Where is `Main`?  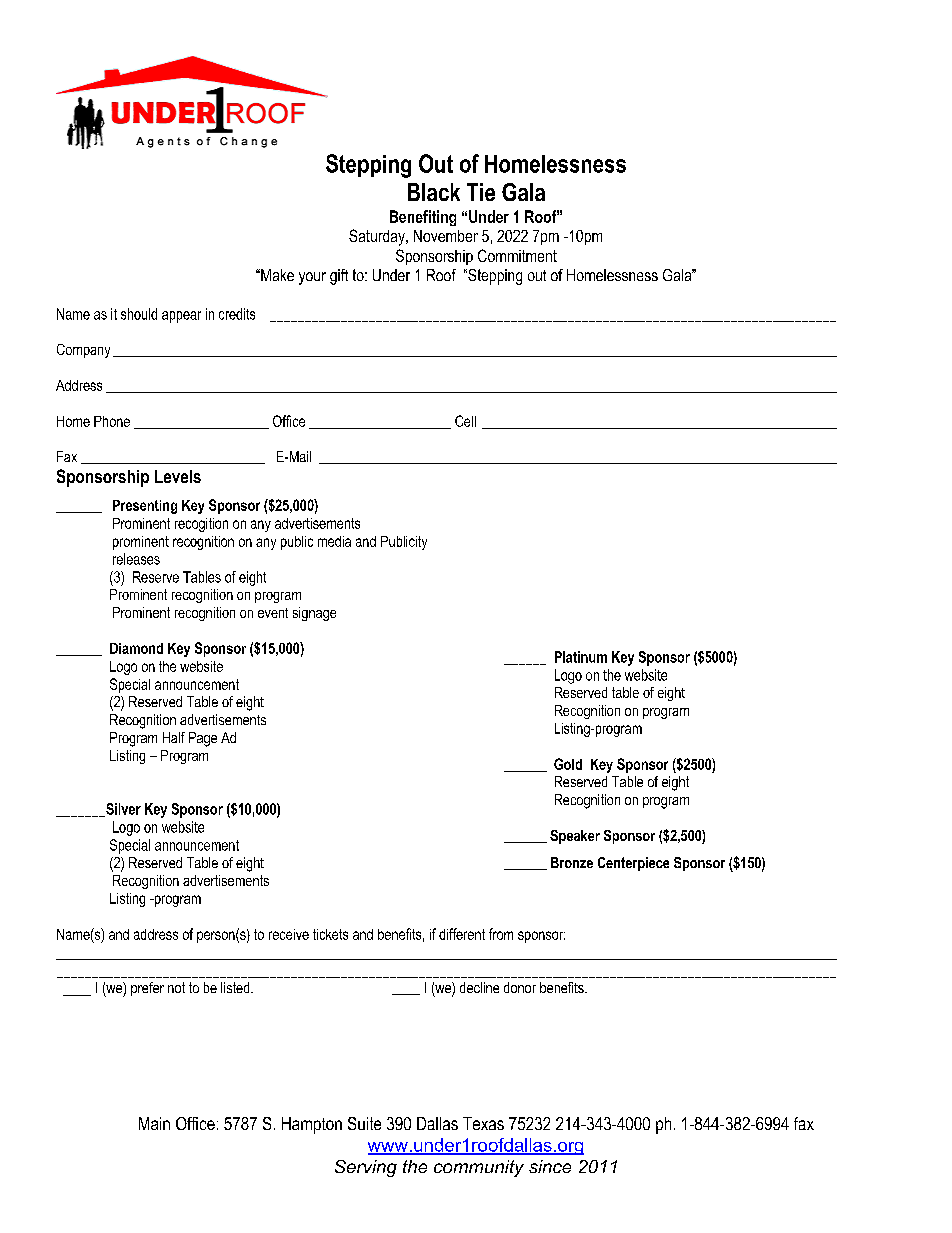
Main is located at coordinates (154, 1123).
